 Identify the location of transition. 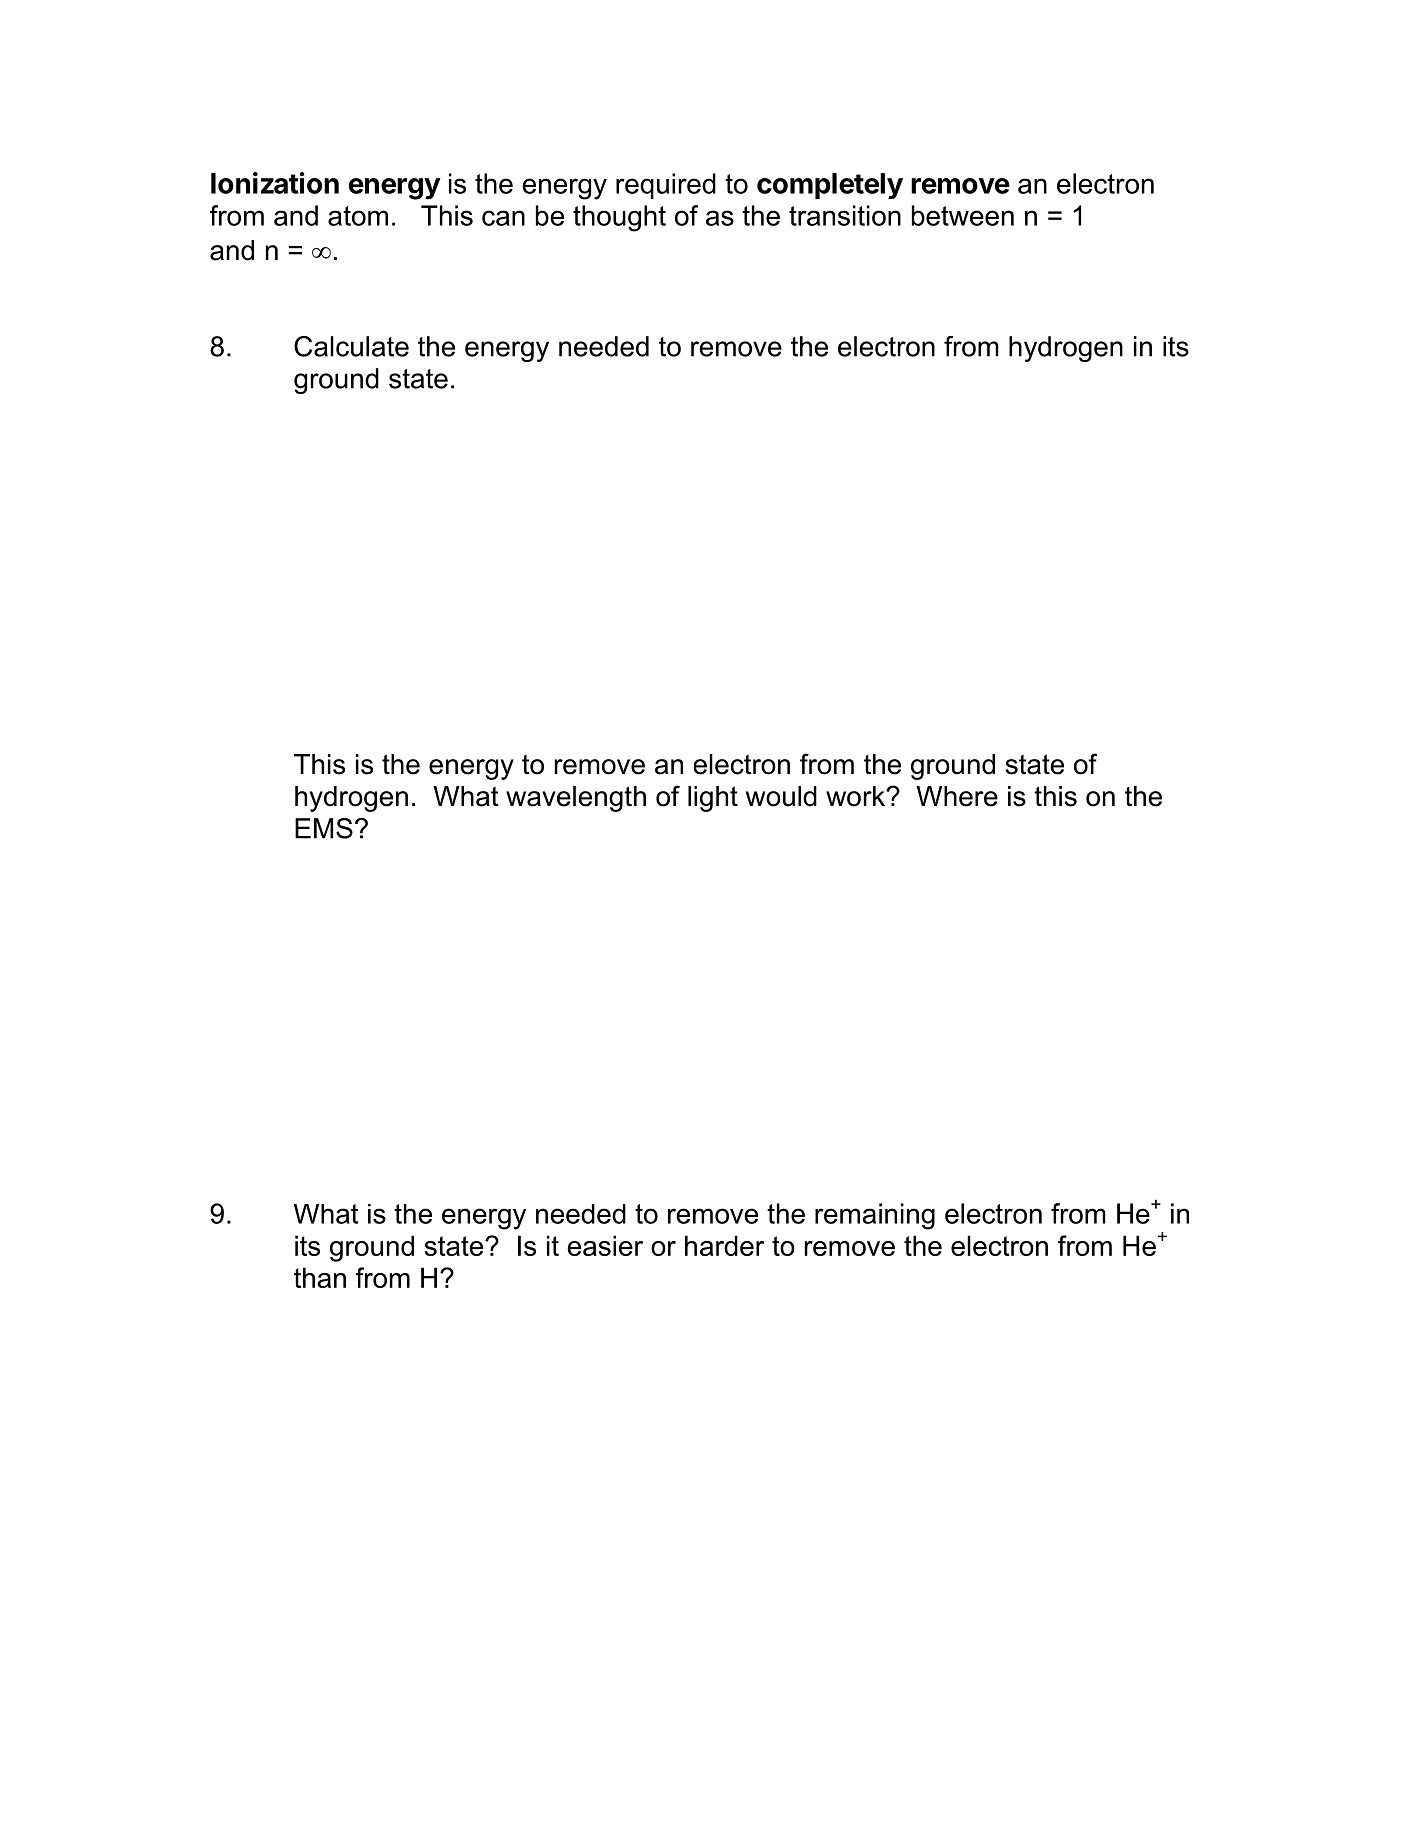
(845, 215).
